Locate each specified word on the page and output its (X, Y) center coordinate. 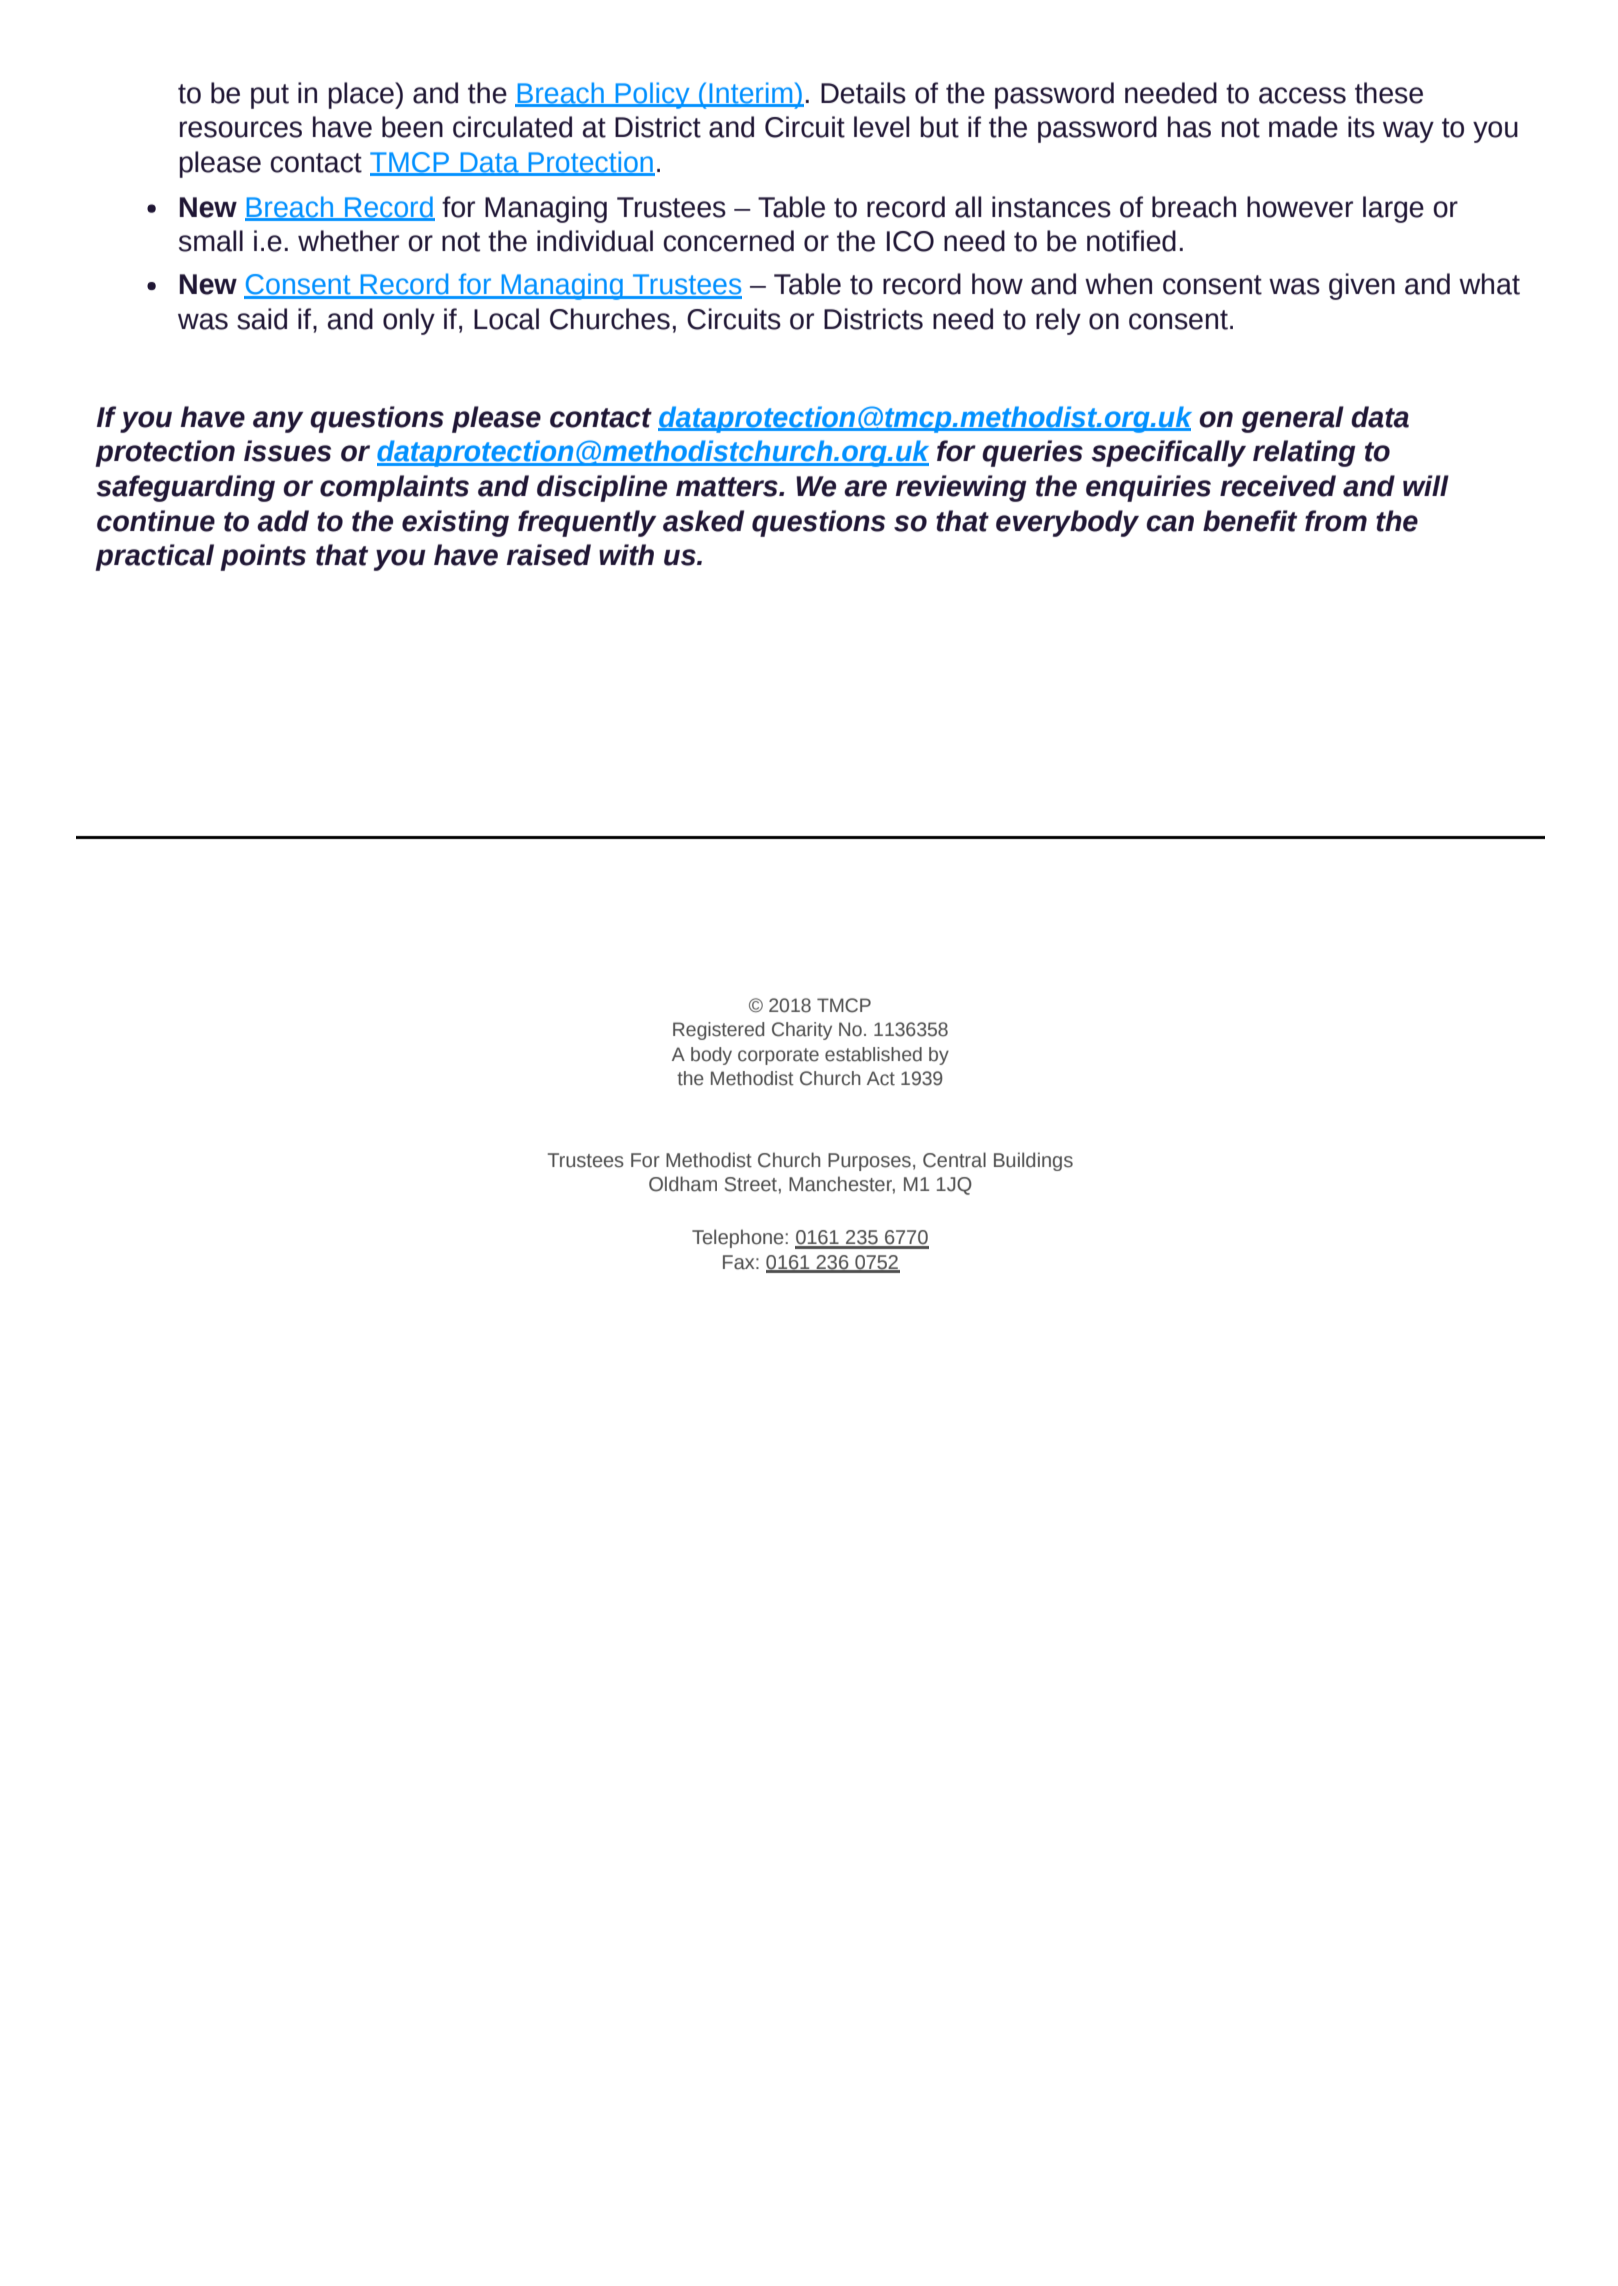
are (865, 488)
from (1336, 521)
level (881, 127)
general (1292, 419)
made (1303, 127)
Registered (718, 1031)
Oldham (683, 1184)
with (626, 555)
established (873, 1054)
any (278, 422)
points (263, 557)
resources (241, 129)
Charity (802, 1031)
